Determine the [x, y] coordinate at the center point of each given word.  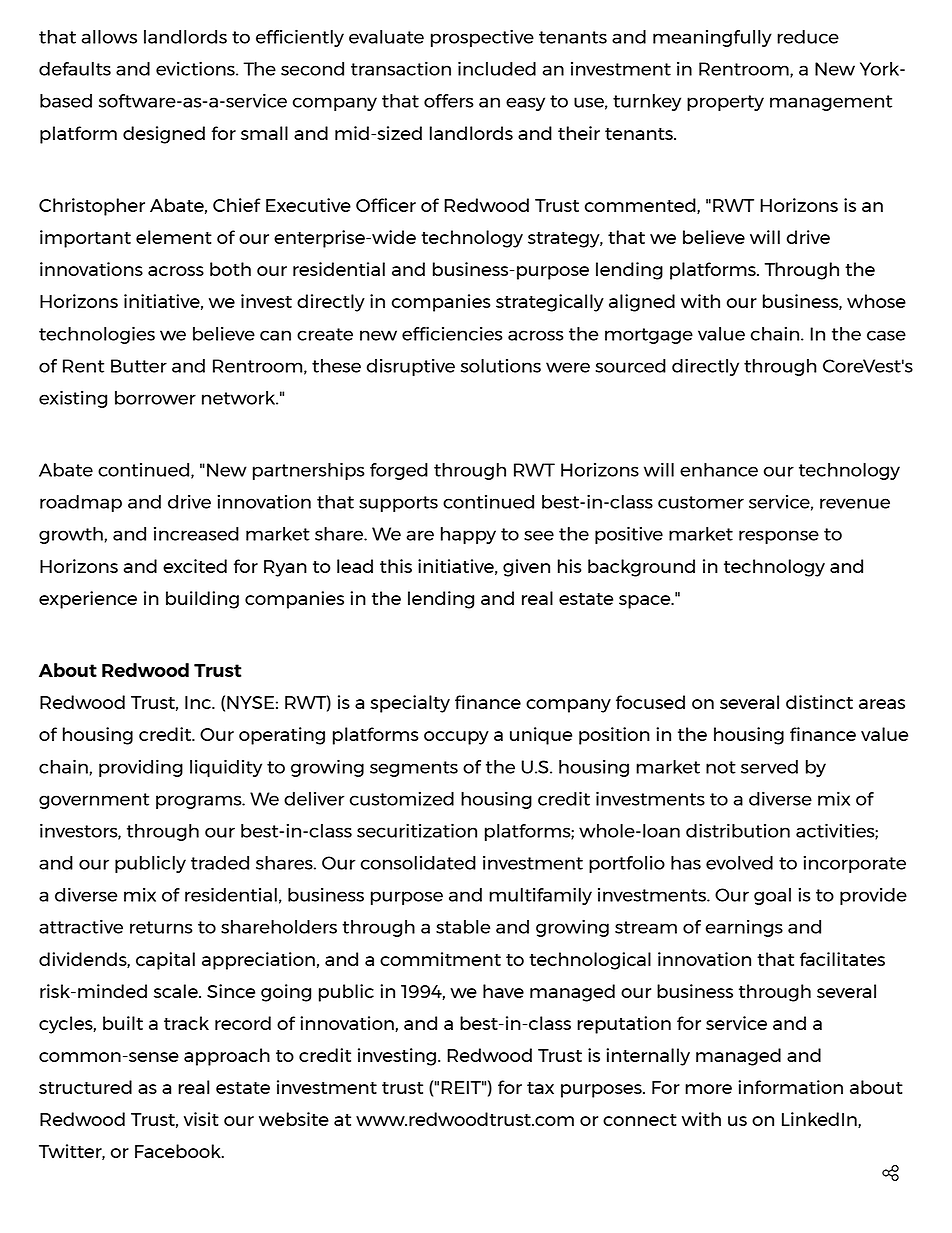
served [769, 767]
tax [540, 1088]
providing [141, 768]
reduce [808, 37]
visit [201, 1119]
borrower [155, 398]
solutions [501, 366]
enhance [719, 470]
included [497, 68]
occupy [456, 738]
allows [109, 37]
